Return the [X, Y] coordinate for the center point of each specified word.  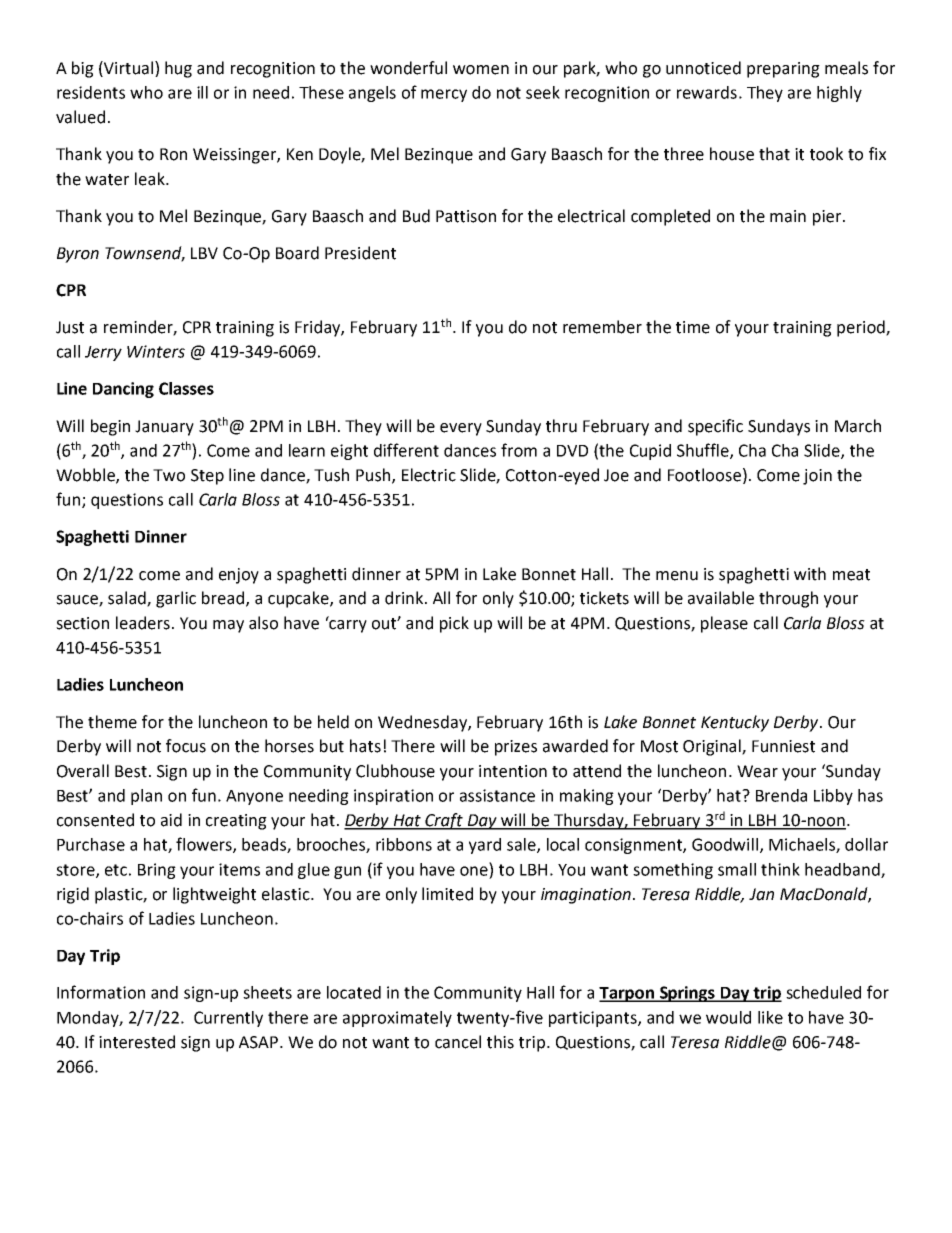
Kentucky [735, 723]
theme [112, 722]
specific [715, 427]
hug [178, 69]
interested [137, 1042]
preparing [783, 70]
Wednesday [423, 723]
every [461, 429]
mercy [444, 95]
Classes [186, 388]
